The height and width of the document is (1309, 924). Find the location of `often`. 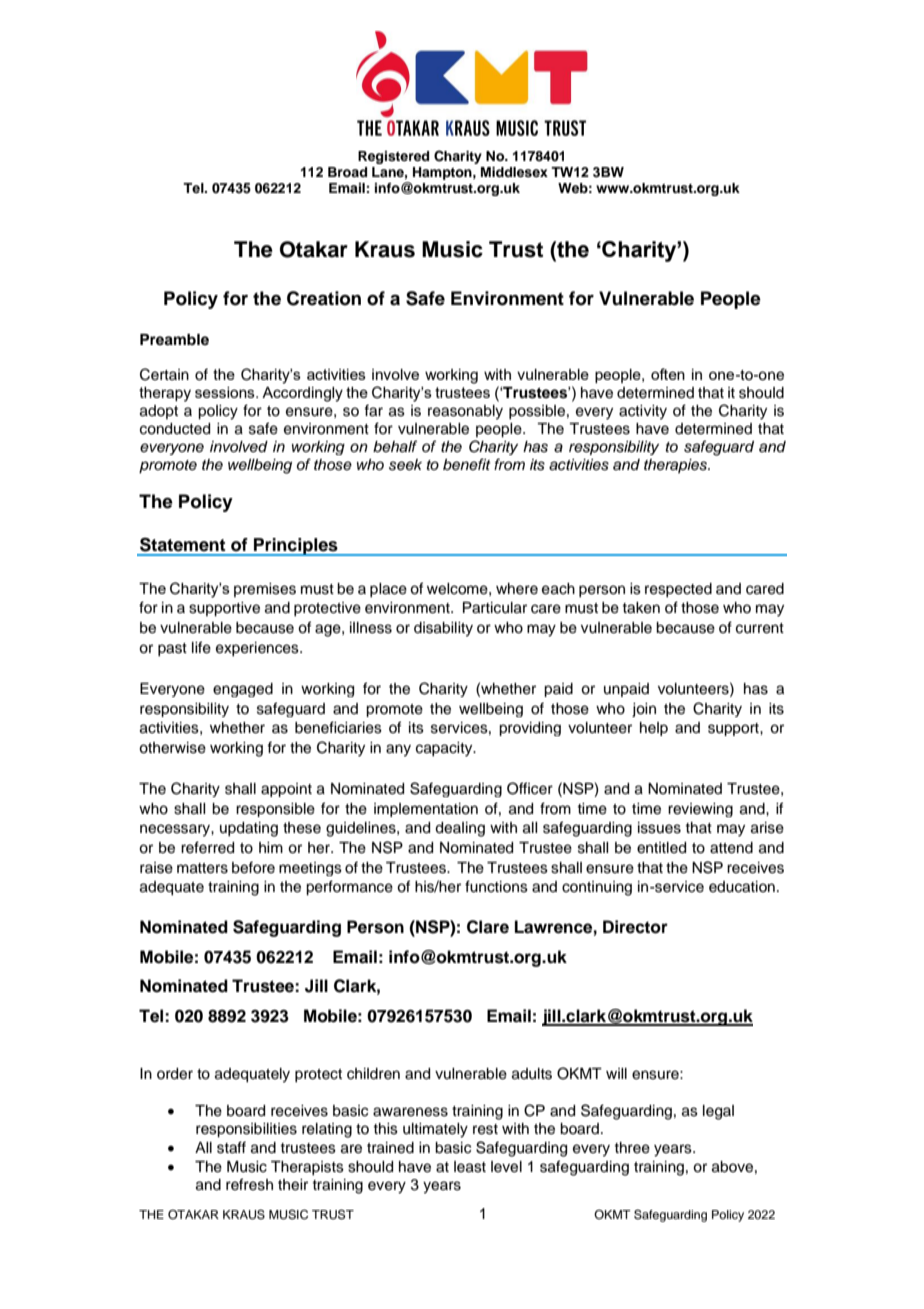

often is located at coordinates (668, 374).
